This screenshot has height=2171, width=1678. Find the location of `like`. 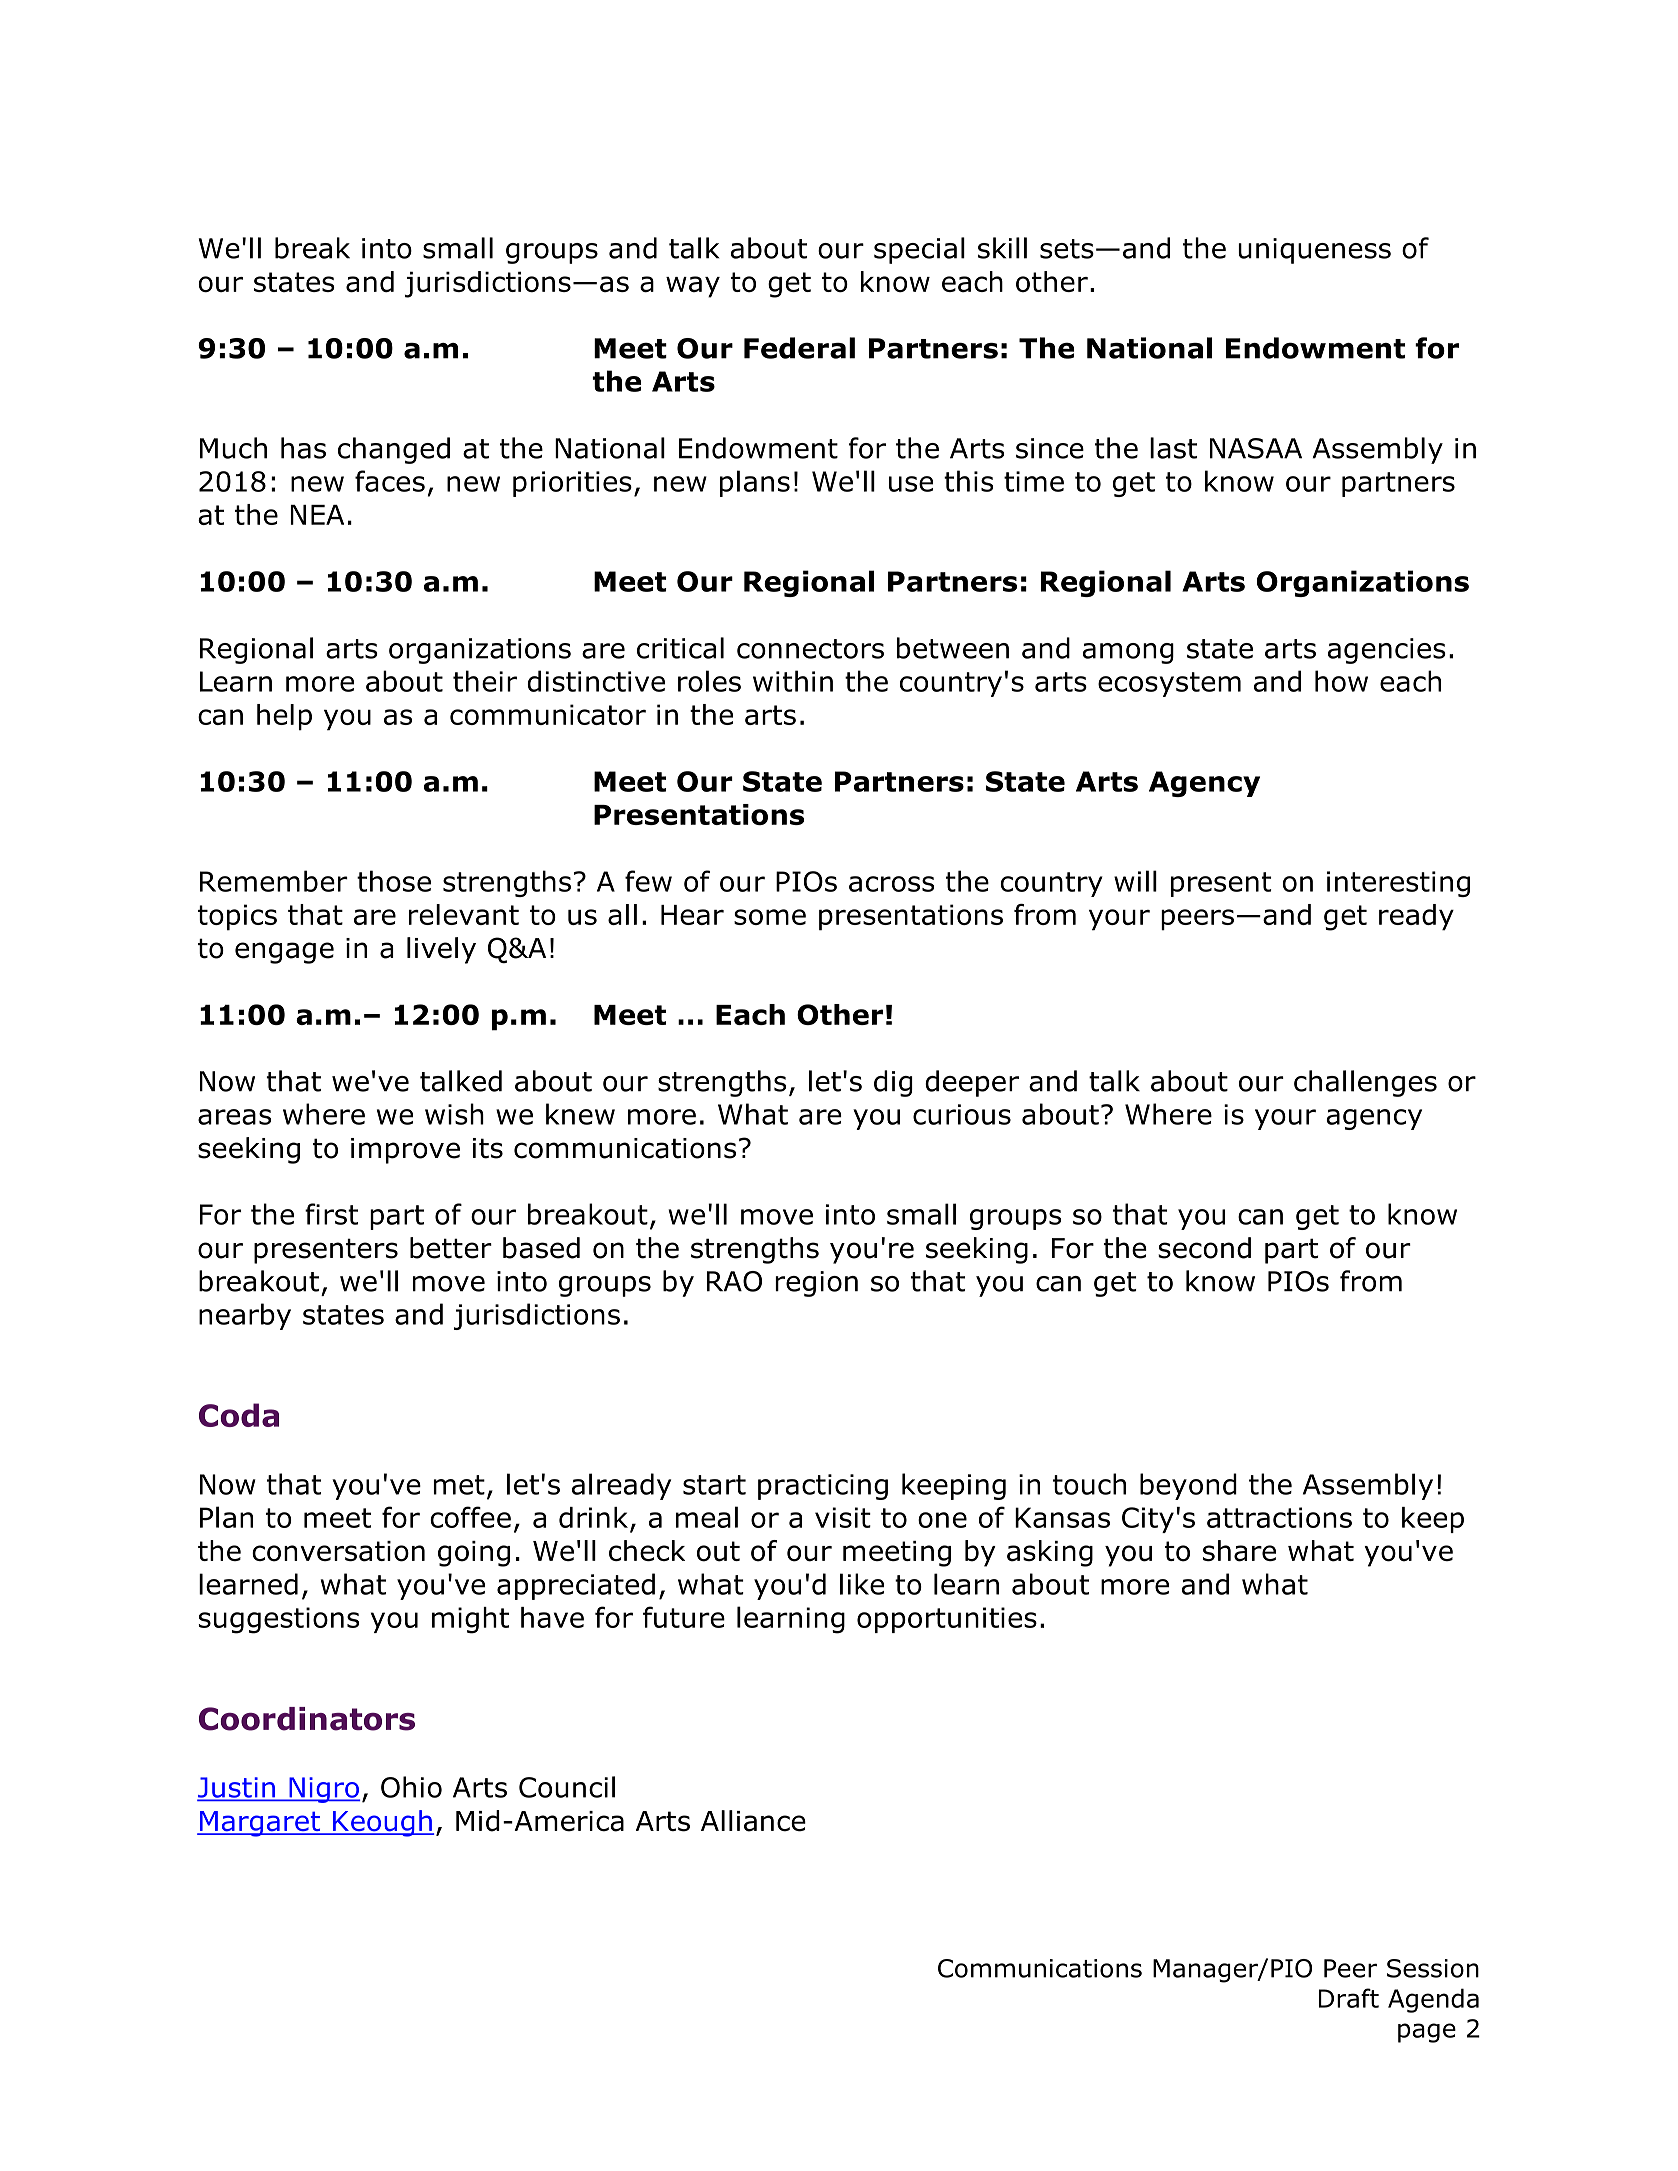

like is located at coordinates (862, 1584).
